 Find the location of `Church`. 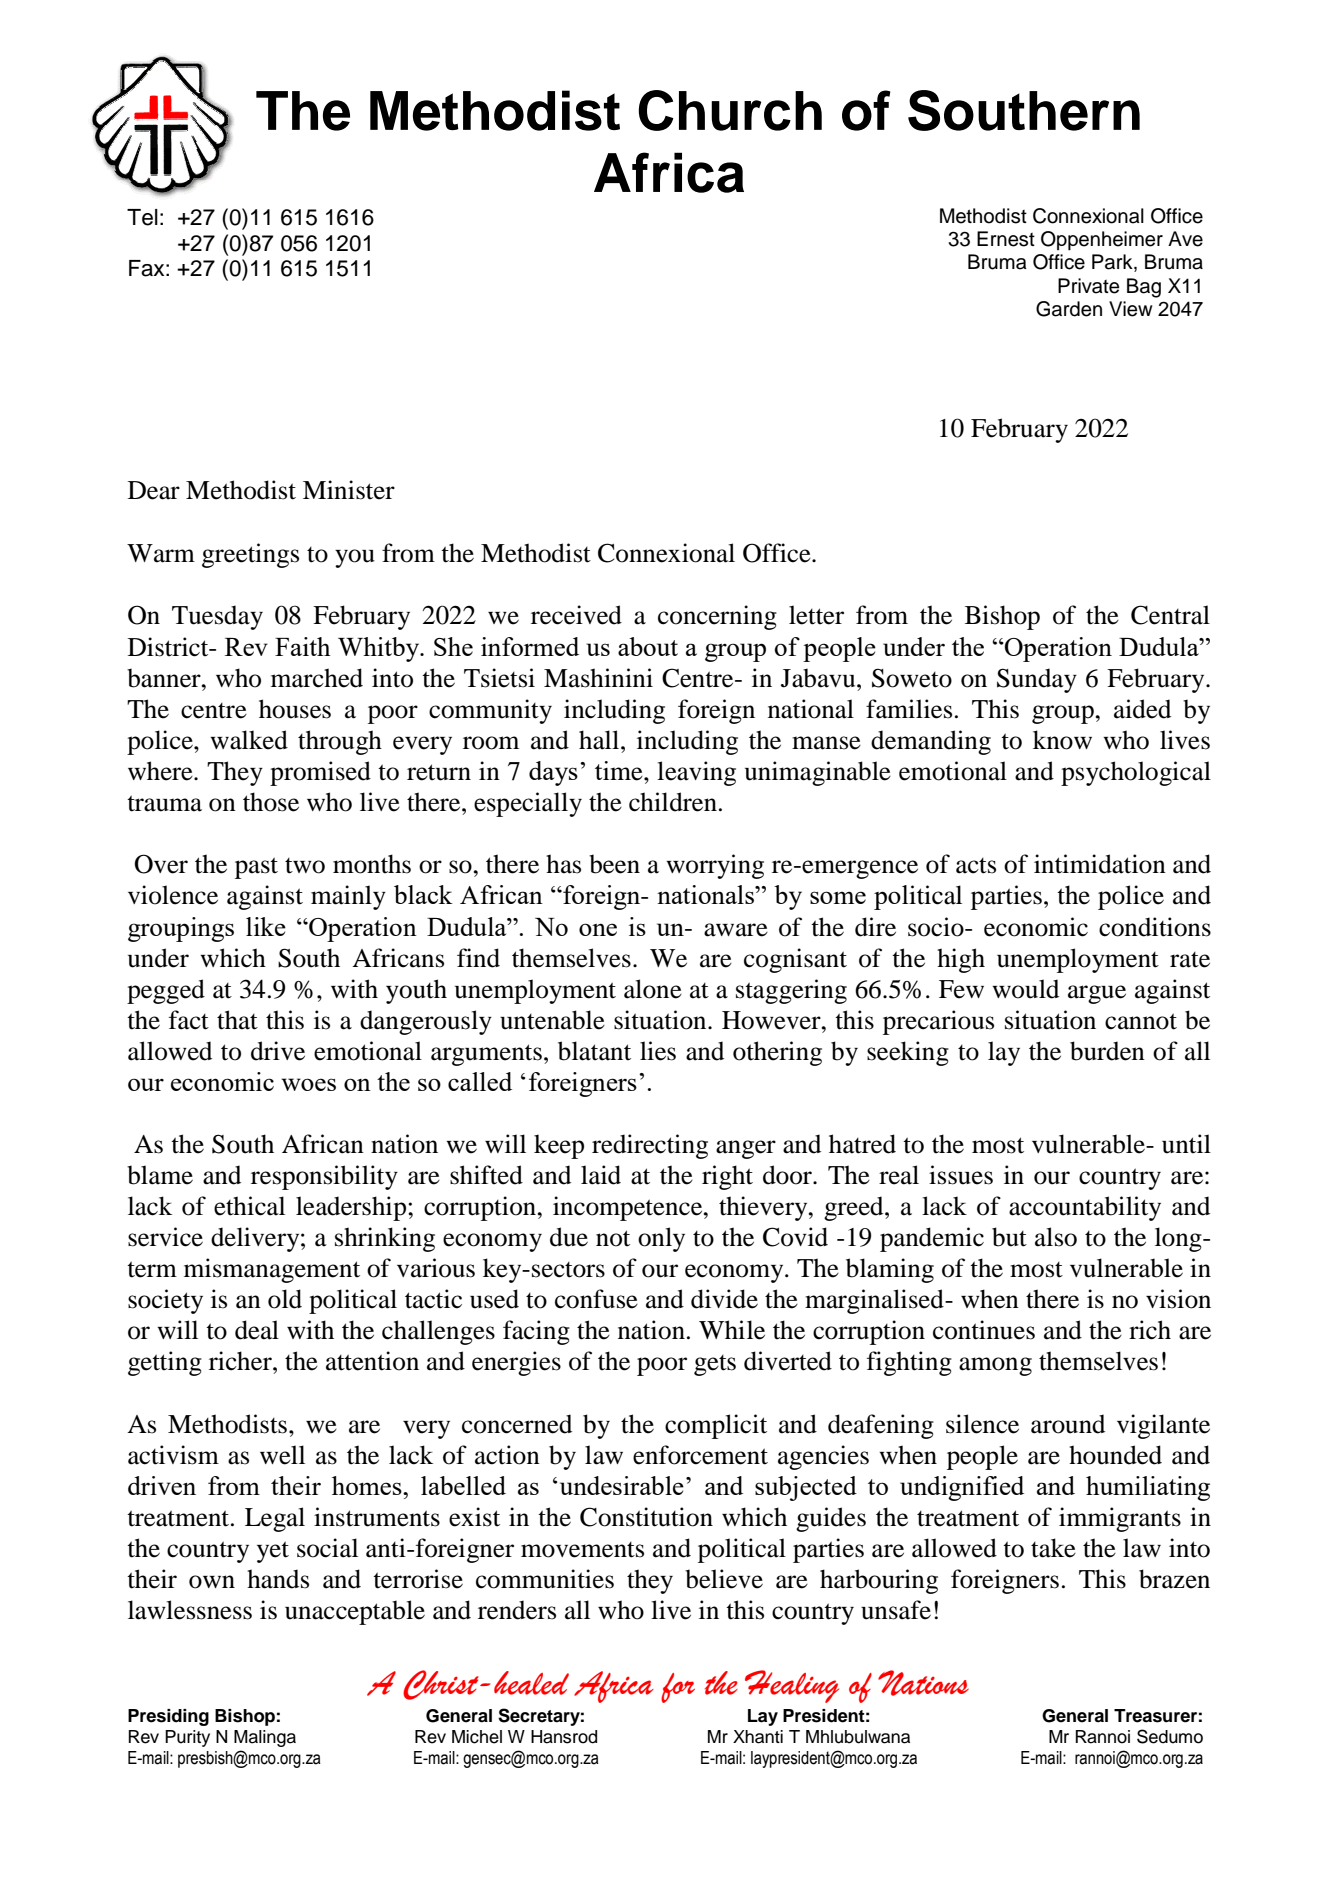

Church is located at coordinates (730, 110).
